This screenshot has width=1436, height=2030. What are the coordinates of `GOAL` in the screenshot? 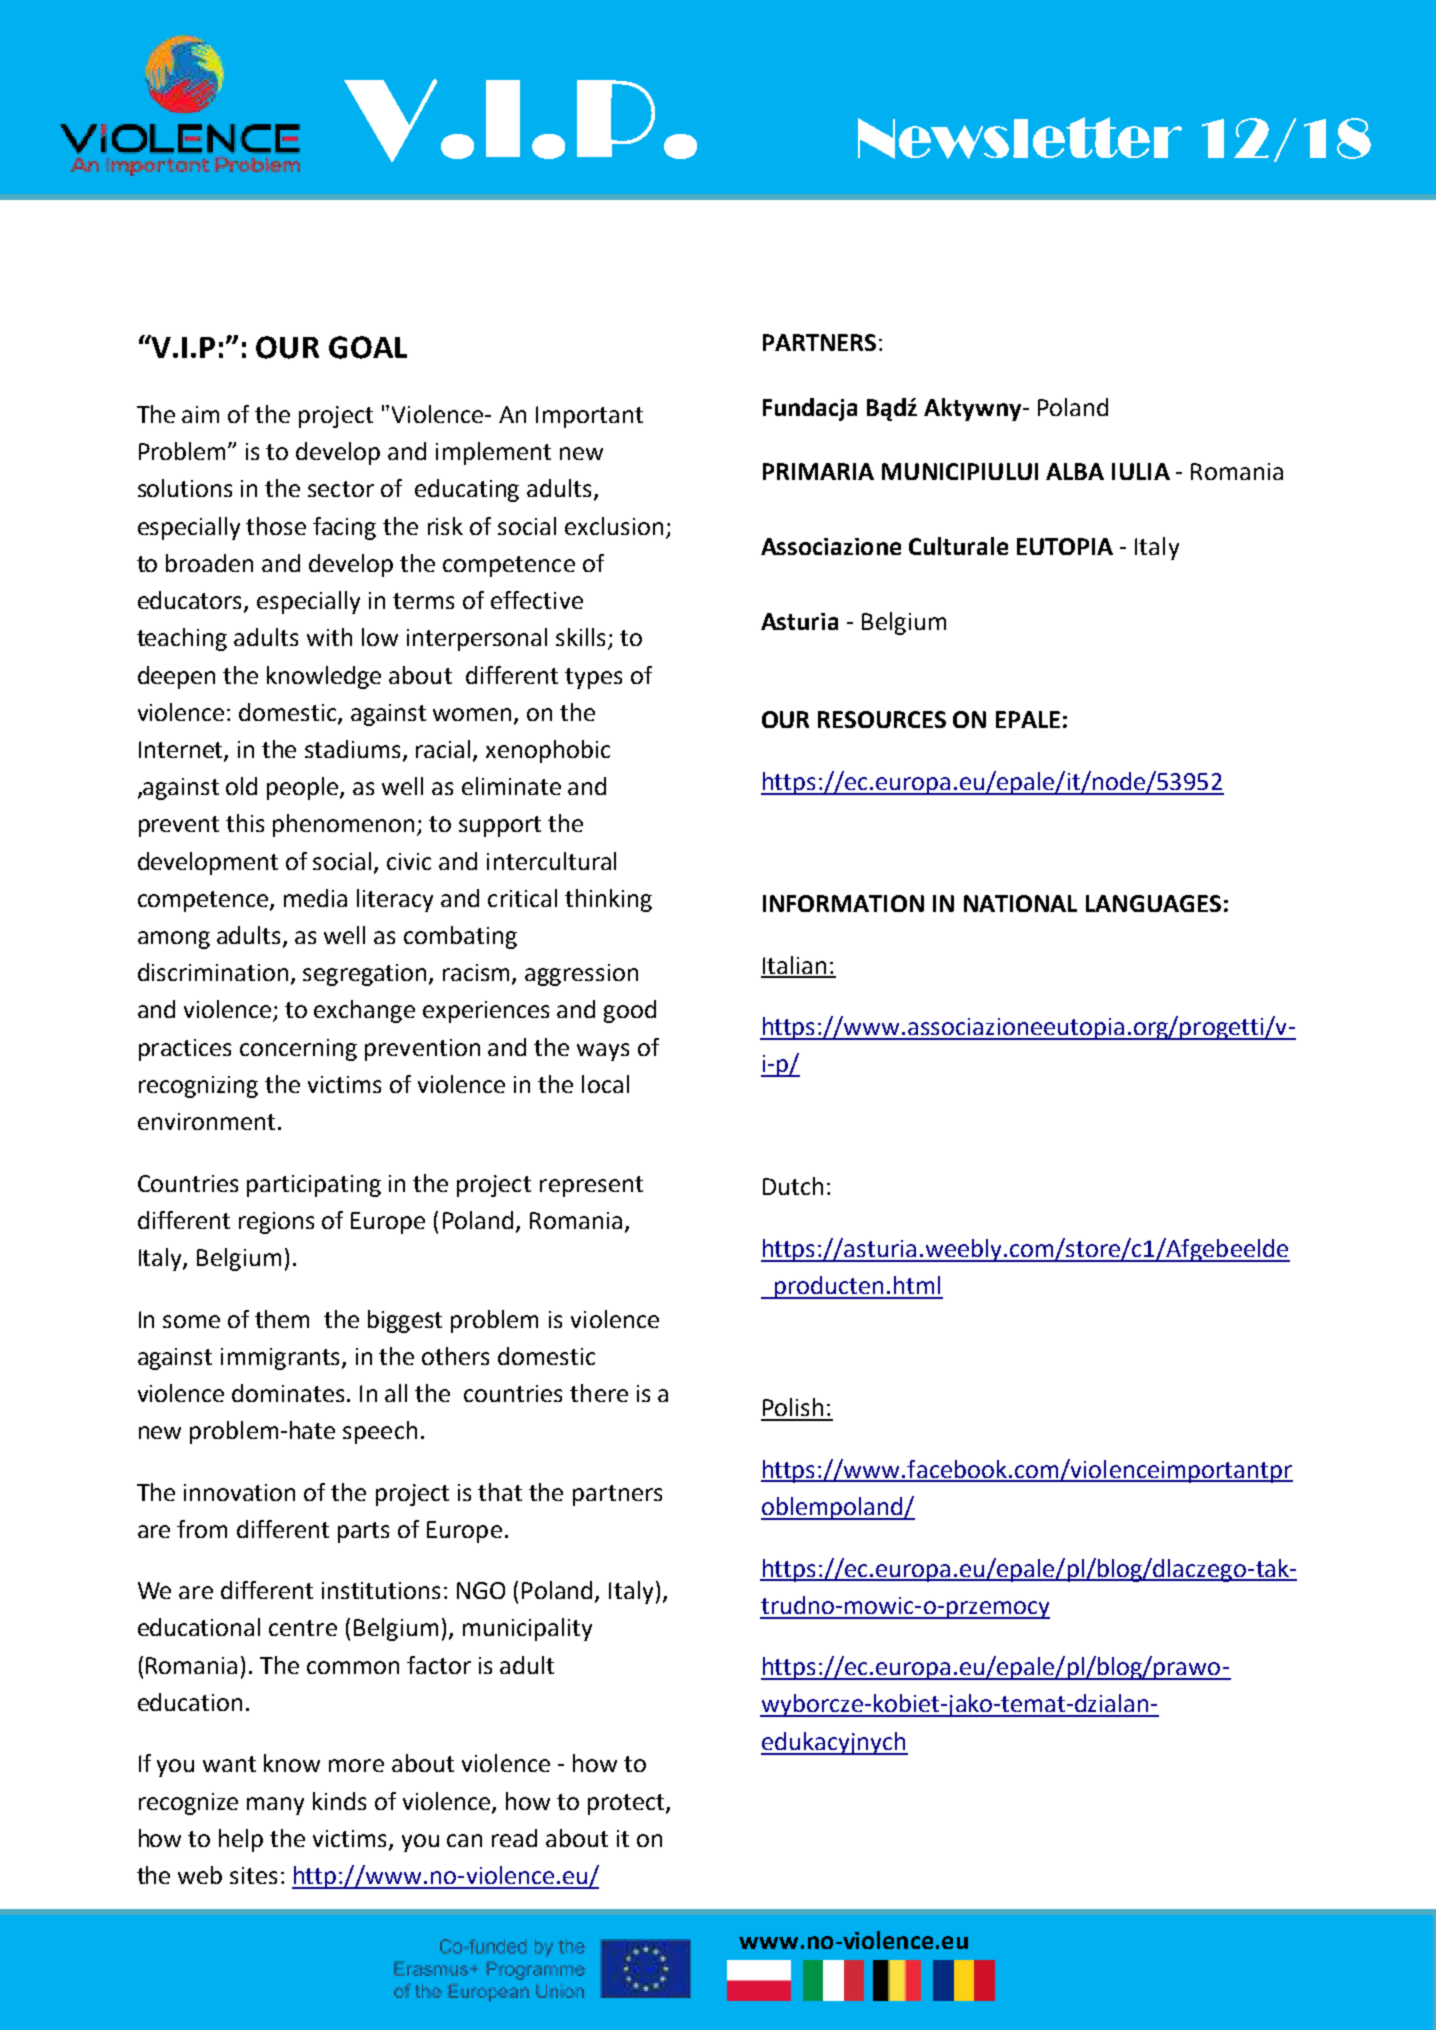 It's located at (368, 347).
